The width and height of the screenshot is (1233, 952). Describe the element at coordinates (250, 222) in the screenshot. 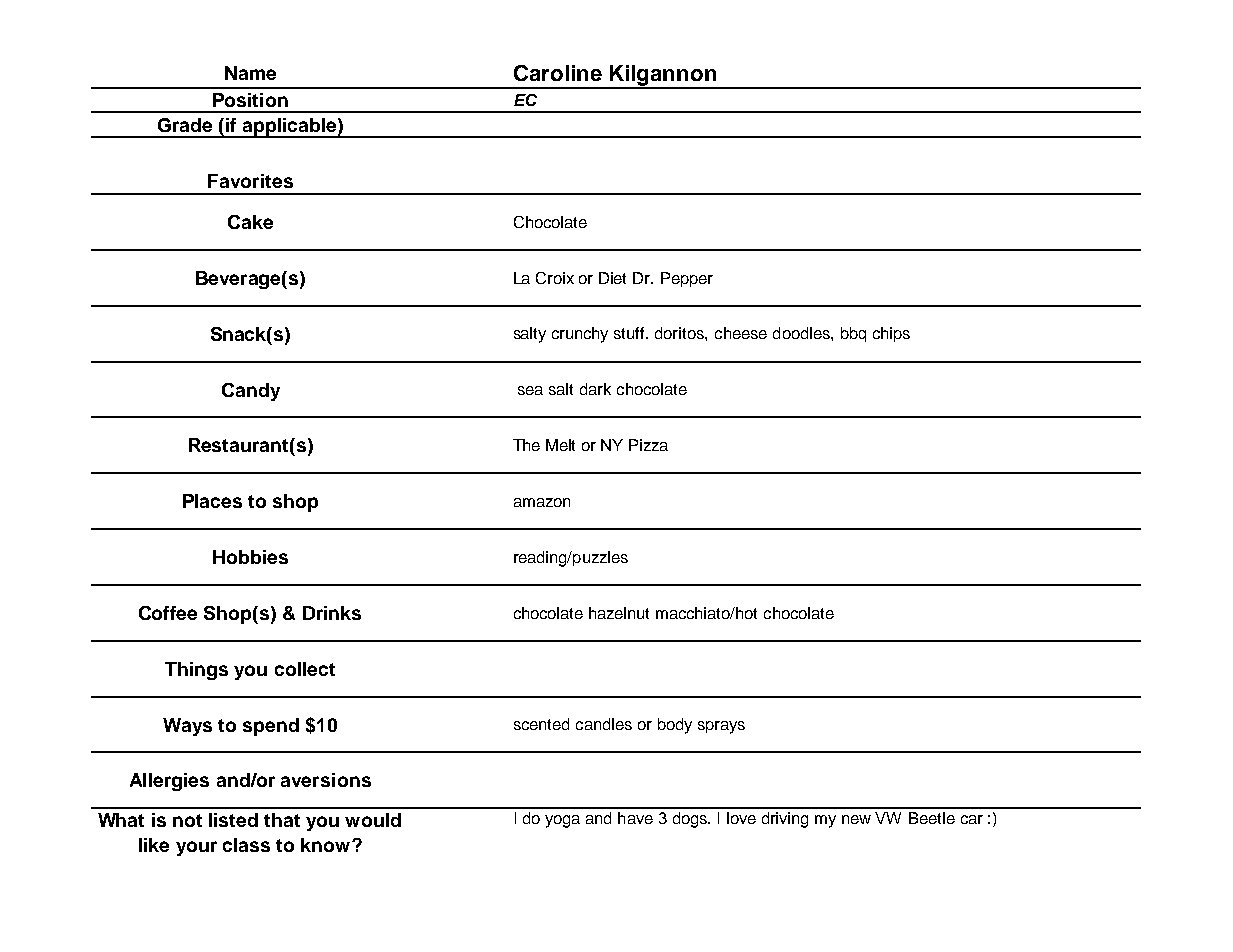

I see `Cake` at that location.
